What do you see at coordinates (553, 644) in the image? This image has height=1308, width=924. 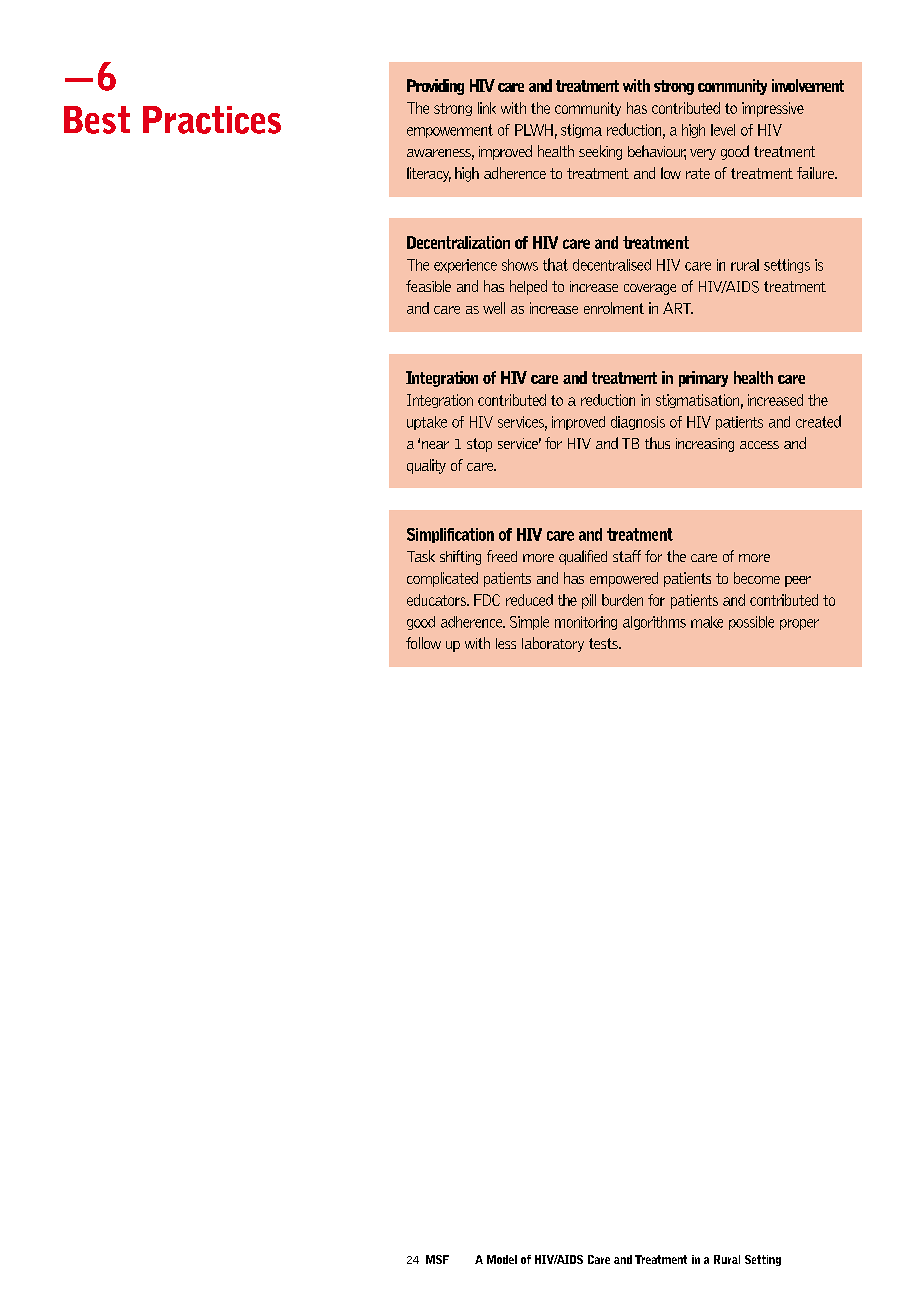 I see `laboratory` at bounding box center [553, 644].
